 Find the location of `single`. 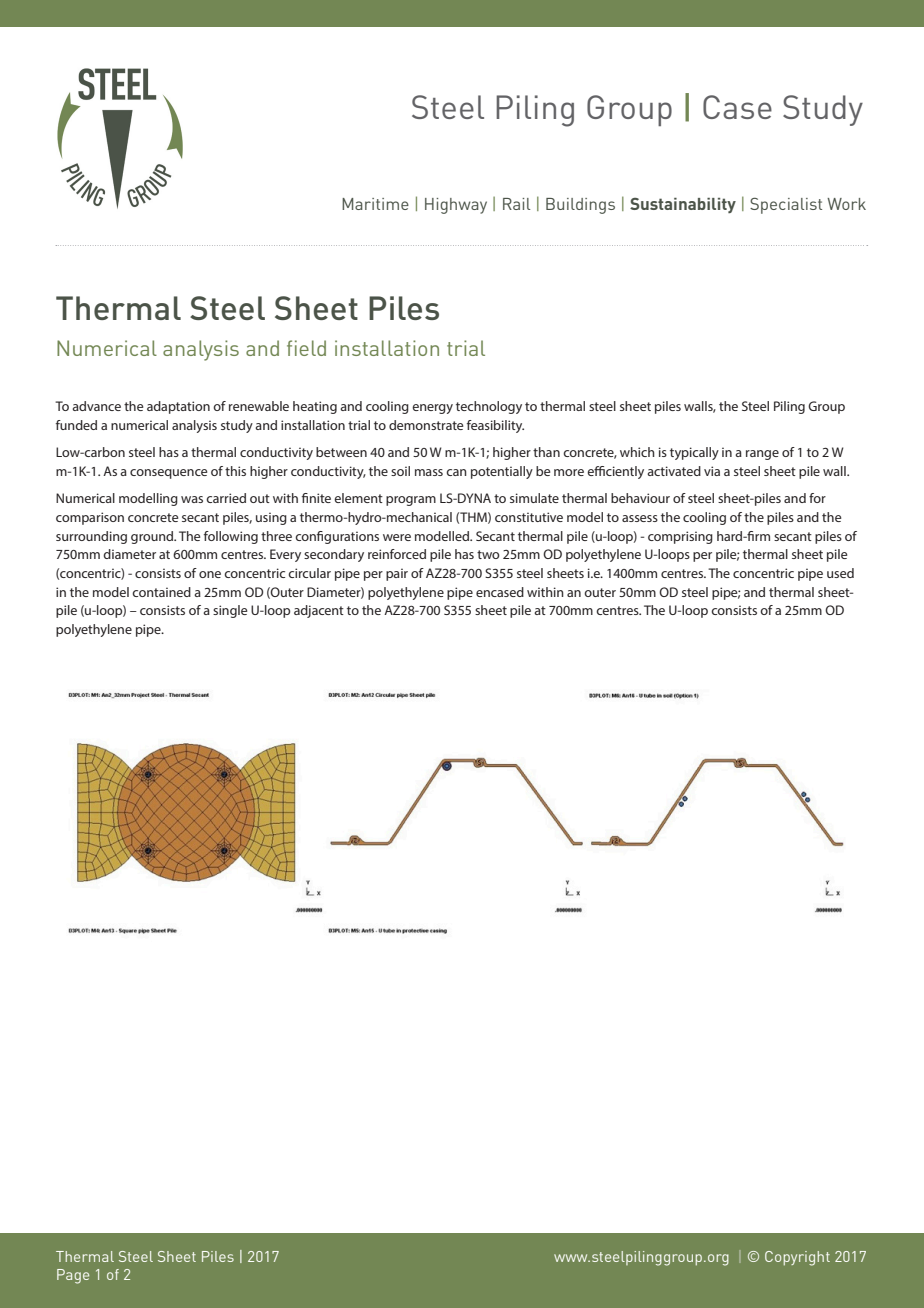

single is located at coordinates (230, 611).
